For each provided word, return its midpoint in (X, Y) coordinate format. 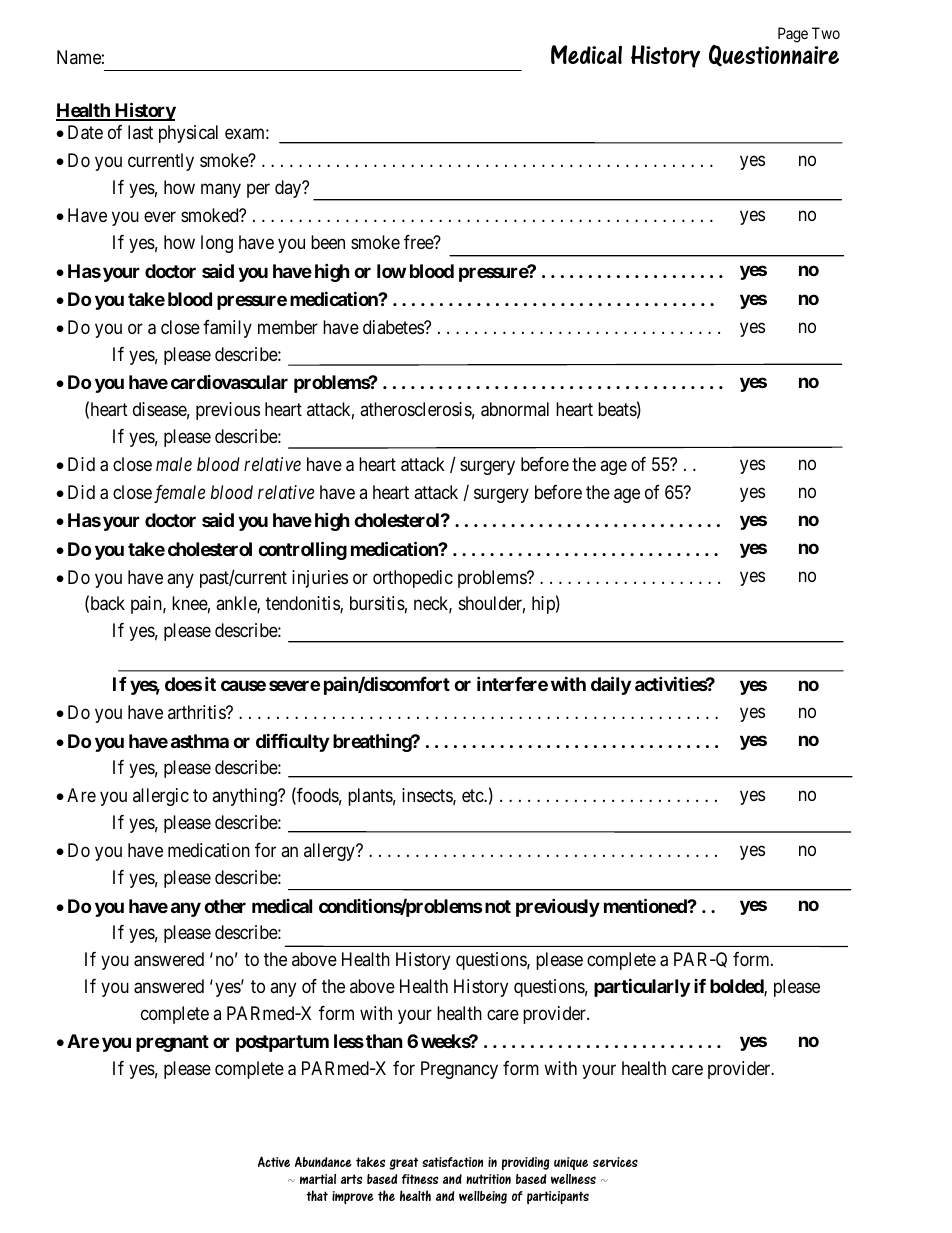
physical (188, 134)
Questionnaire (774, 54)
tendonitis (303, 604)
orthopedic (413, 579)
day (289, 189)
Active (274, 1161)
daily (611, 685)
